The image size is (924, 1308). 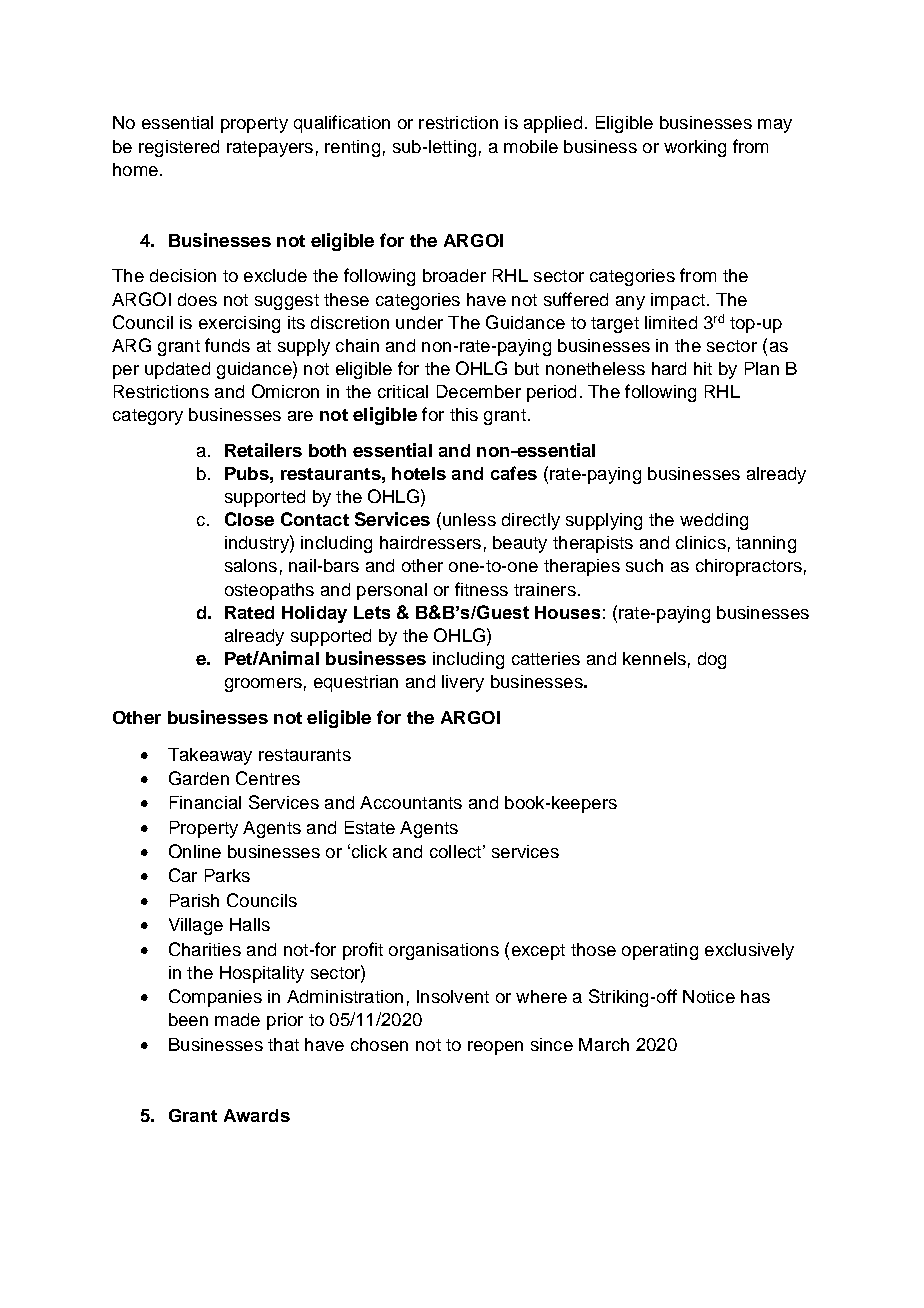 I want to click on dog, so click(x=712, y=660).
